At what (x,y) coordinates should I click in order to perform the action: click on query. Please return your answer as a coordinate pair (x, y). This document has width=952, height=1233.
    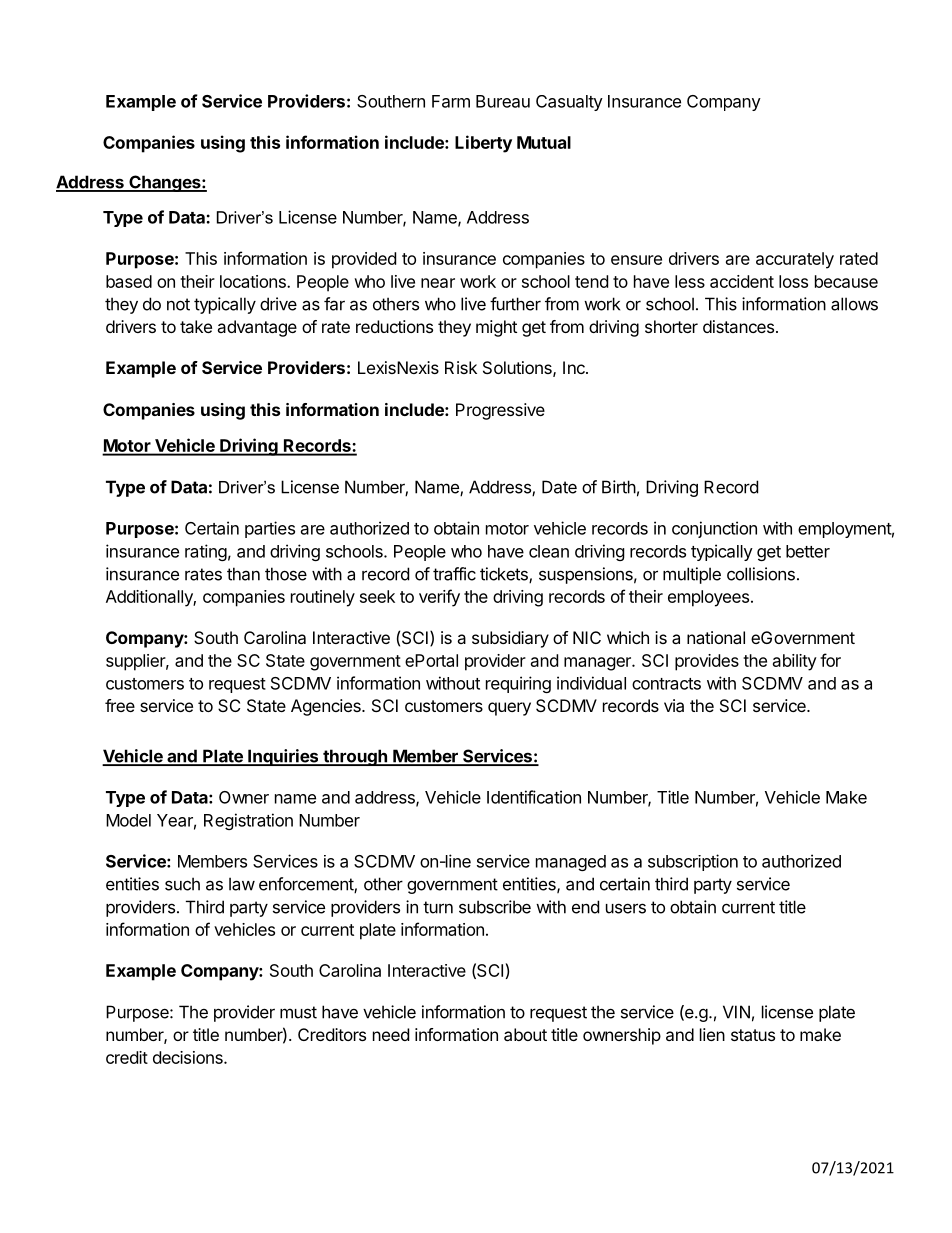
    Looking at the image, I should click on (509, 709).
